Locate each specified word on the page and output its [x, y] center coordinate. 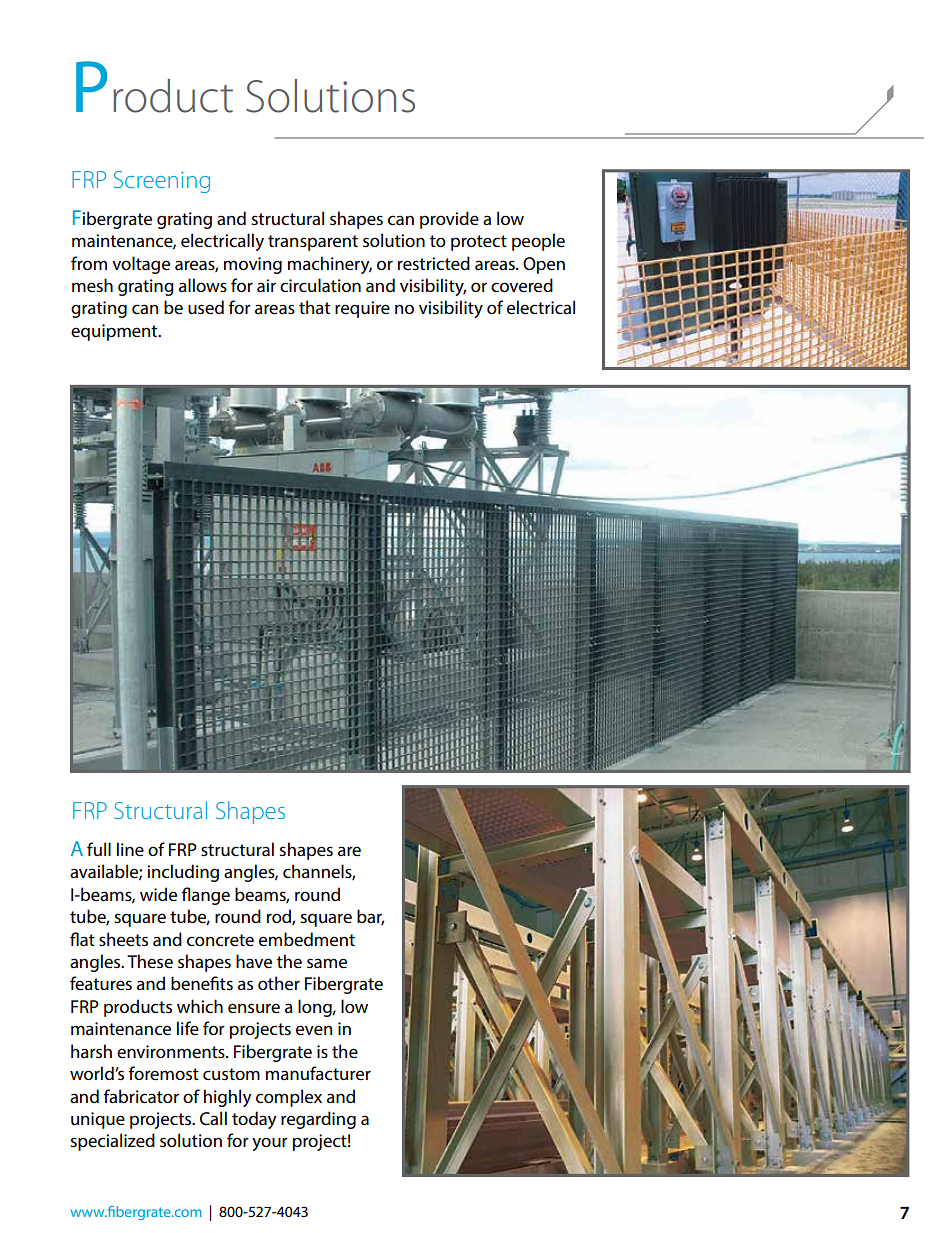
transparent [313, 243]
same [327, 963]
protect [479, 243]
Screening [162, 182]
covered [522, 285]
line [130, 849]
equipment [115, 332]
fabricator [141, 1096]
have [254, 961]
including [183, 873]
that [314, 307]
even [314, 1030]
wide [158, 894]
